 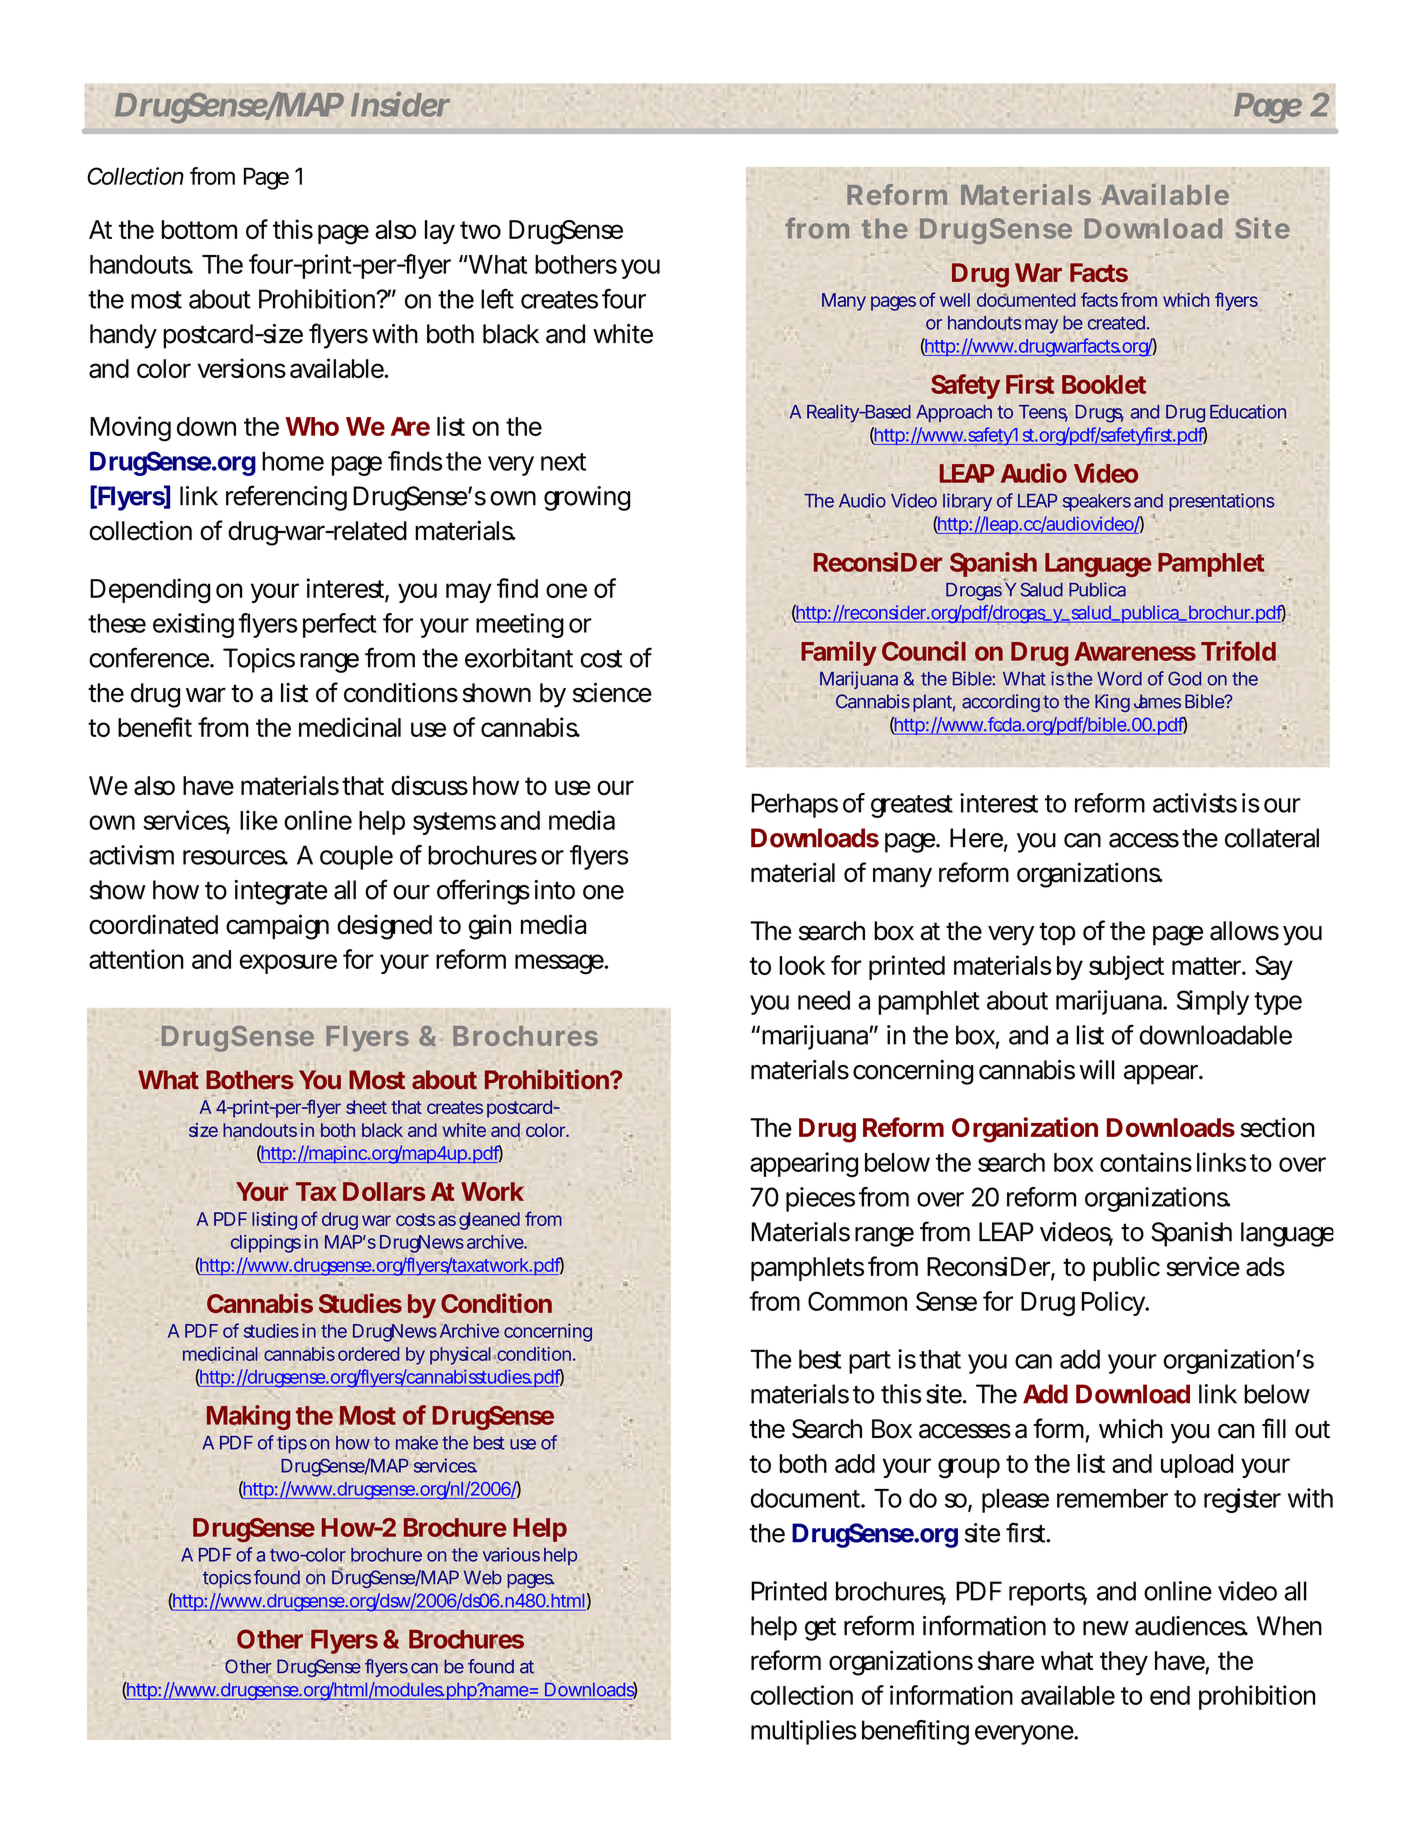 I want to click on lay, so click(x=440, y=232).
